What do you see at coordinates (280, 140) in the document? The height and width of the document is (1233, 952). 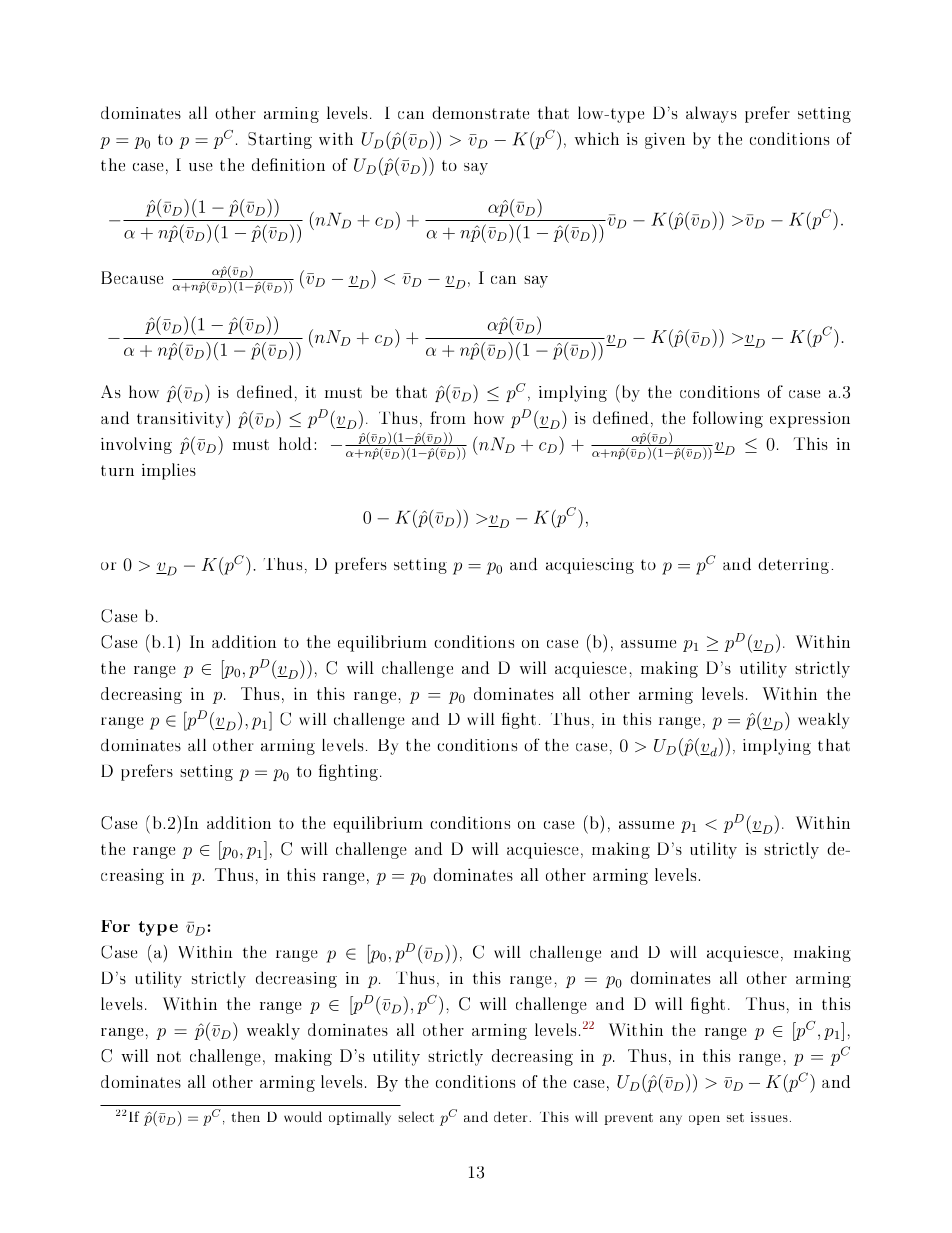 I see `Starting` at bounding box center [280, 140].
